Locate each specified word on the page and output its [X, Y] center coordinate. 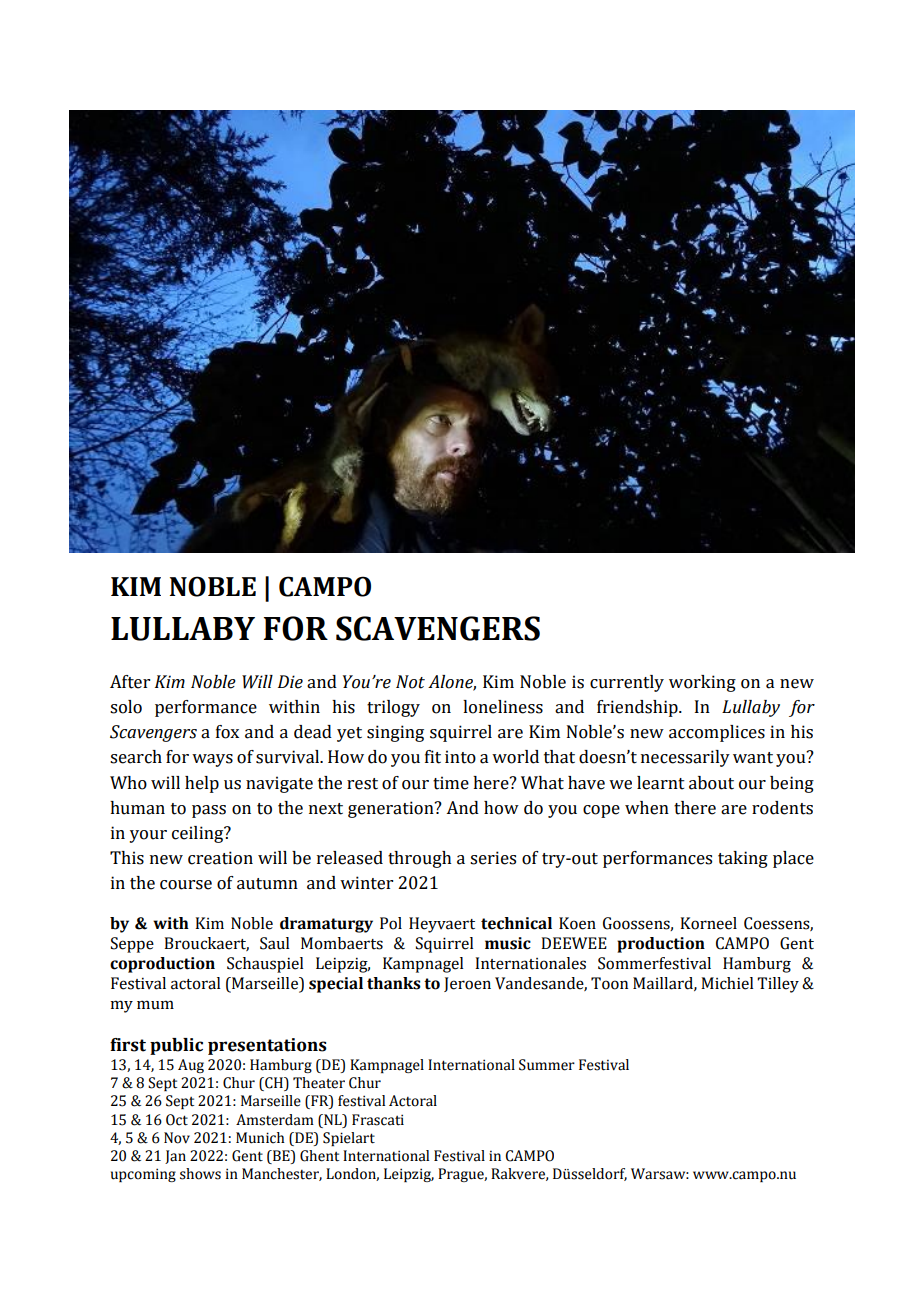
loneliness [503, 707]
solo [126, 707]
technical [516, 923]
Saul [274, 943]
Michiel [727, 983]
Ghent [319, 1156]
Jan [175, 1157]
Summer [547, 1065]
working [702, 683]
